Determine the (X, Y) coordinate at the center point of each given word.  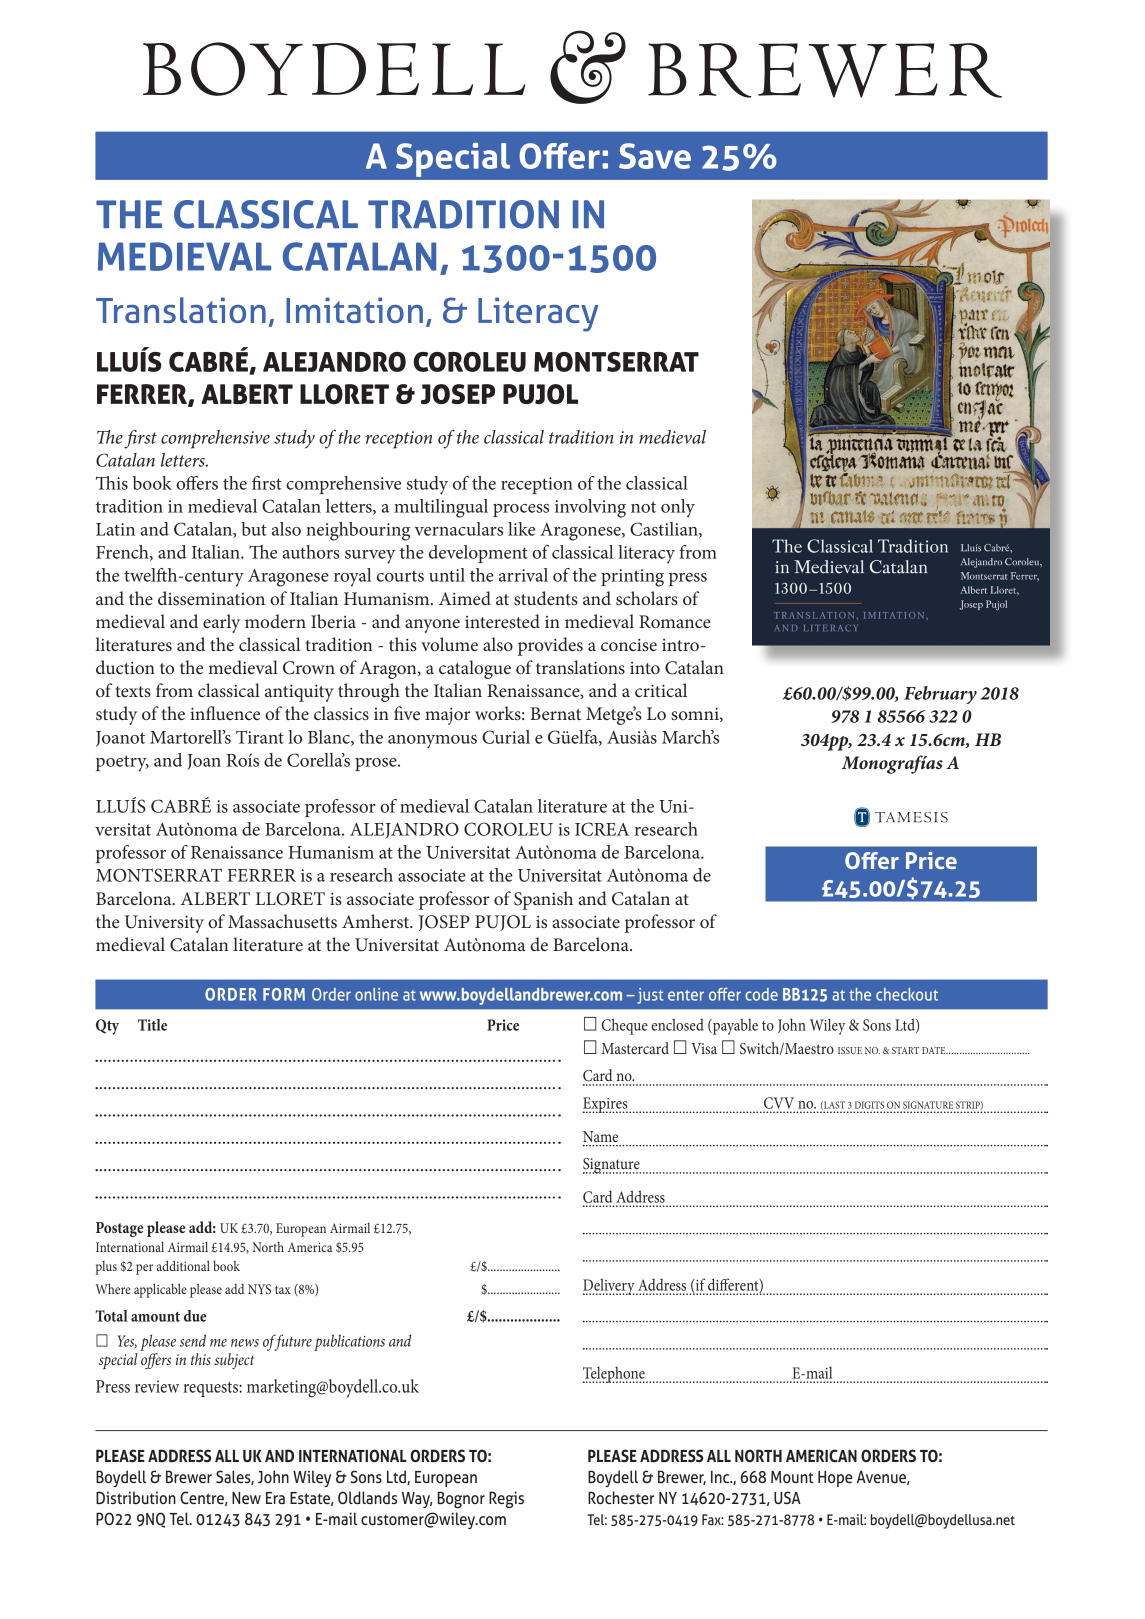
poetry (122, 763)
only (678, 508)
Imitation (354, 310)
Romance (675, 621)
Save (655, 156)
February (940, 695)
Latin (115, 529)
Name (600, 1136)
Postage (119, 1229)
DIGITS (869, 1105)
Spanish (543, 900)
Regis (506, 1499)
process (521, 510)
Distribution (136, 1497)
